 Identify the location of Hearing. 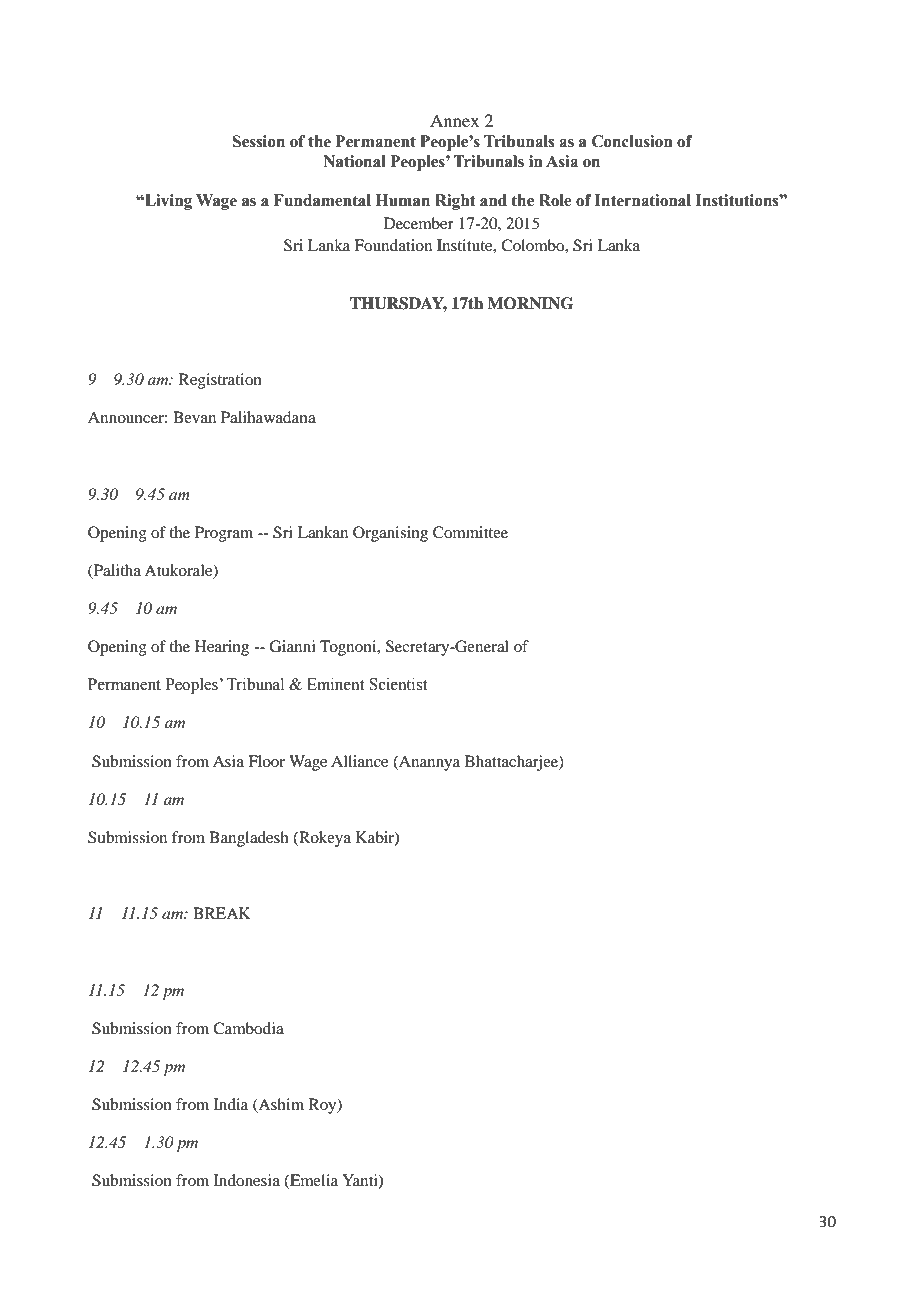
(222, 648).
